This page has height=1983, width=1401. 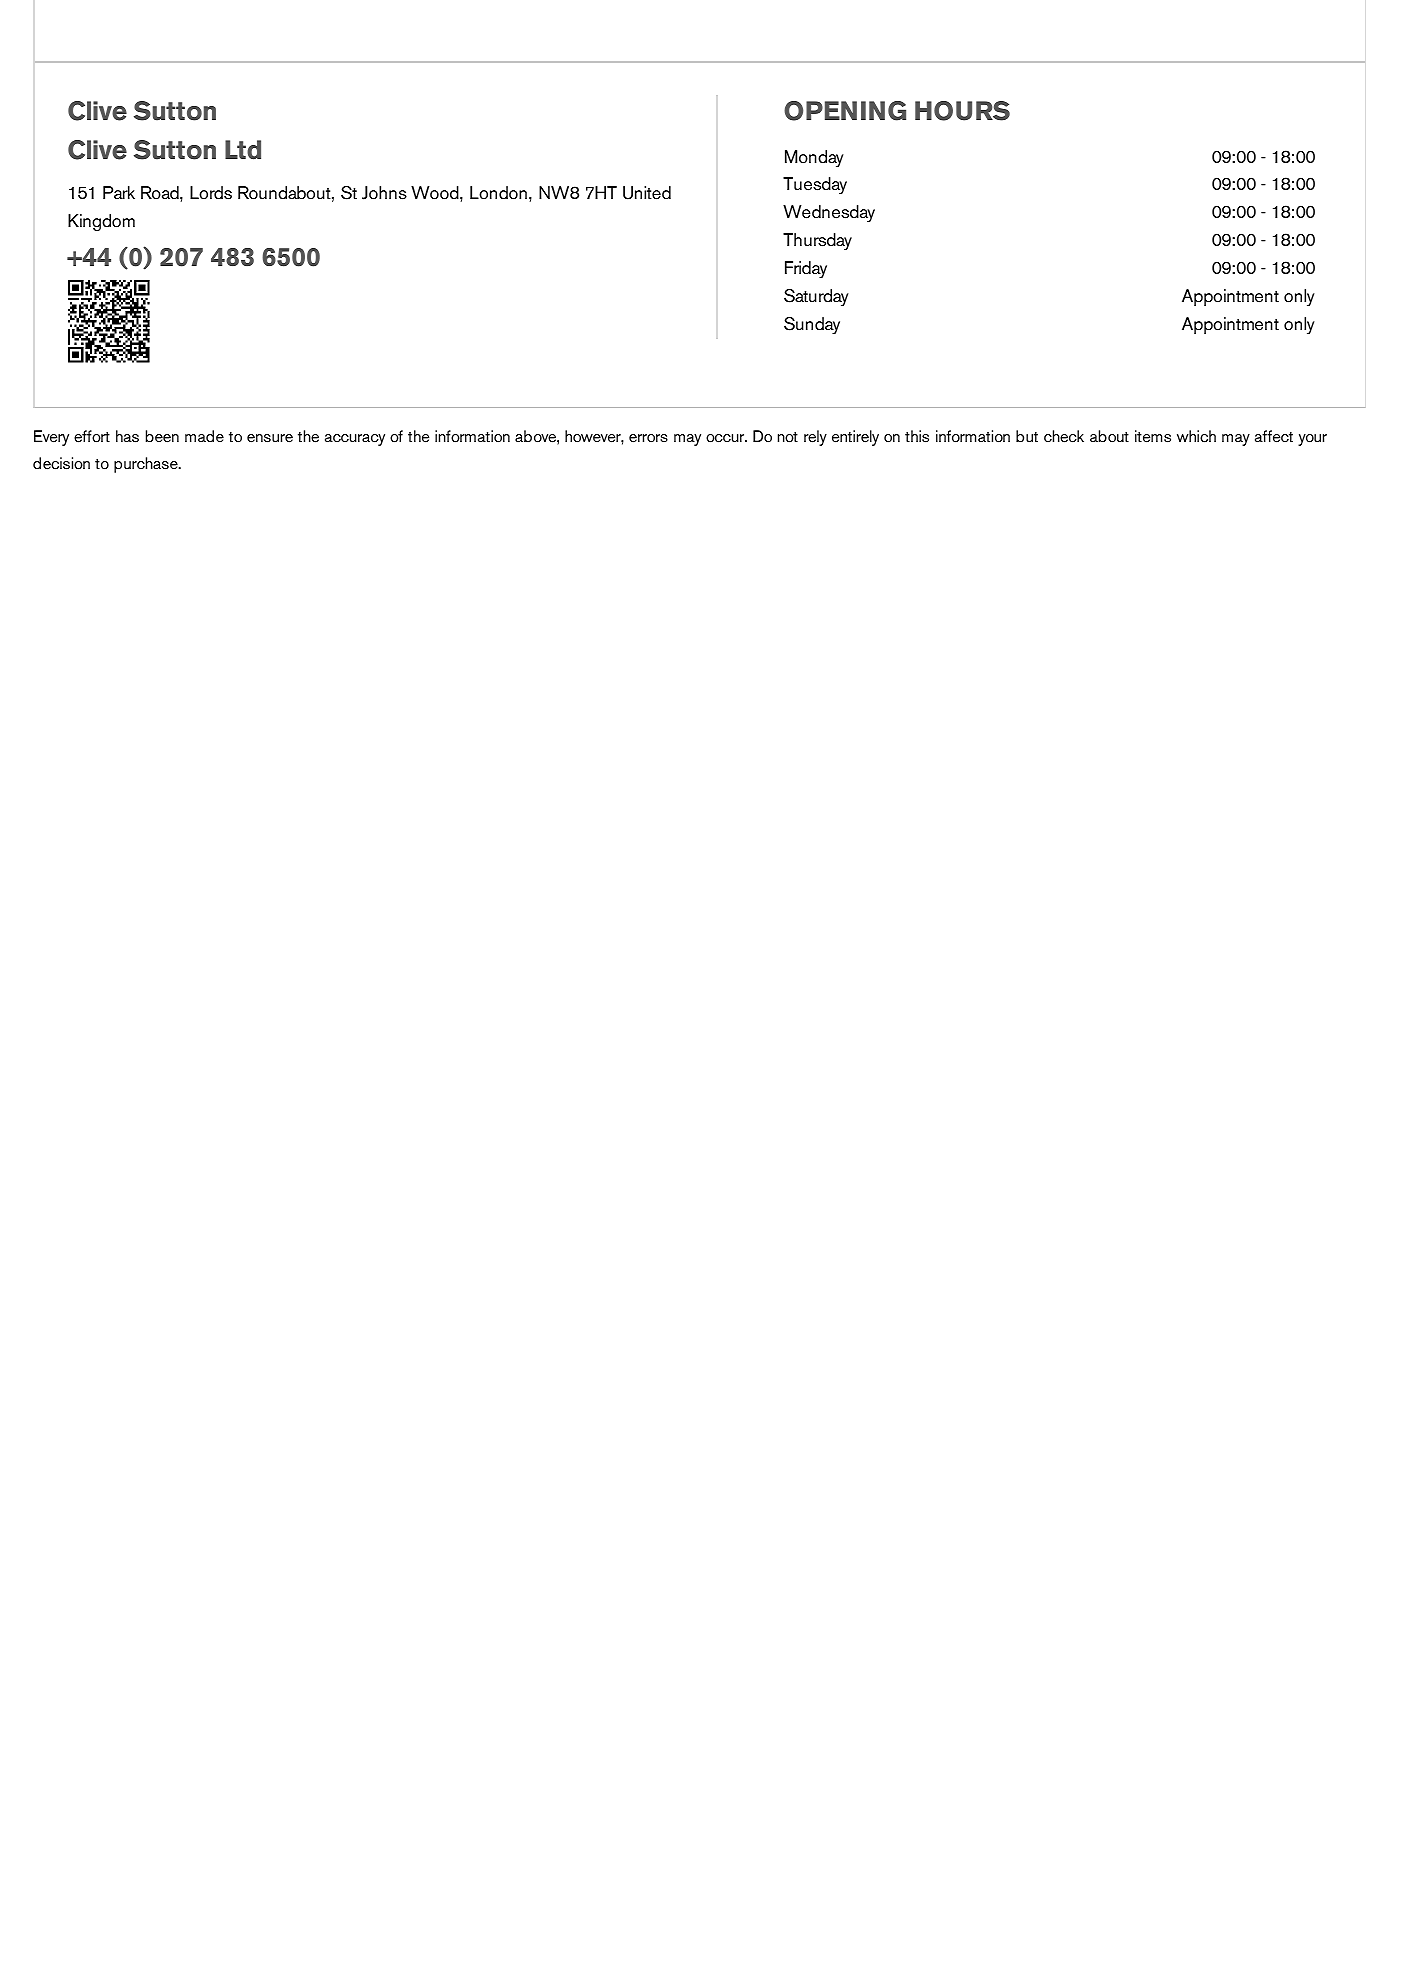 I want to click on errors, so click(x=648, y=438).
